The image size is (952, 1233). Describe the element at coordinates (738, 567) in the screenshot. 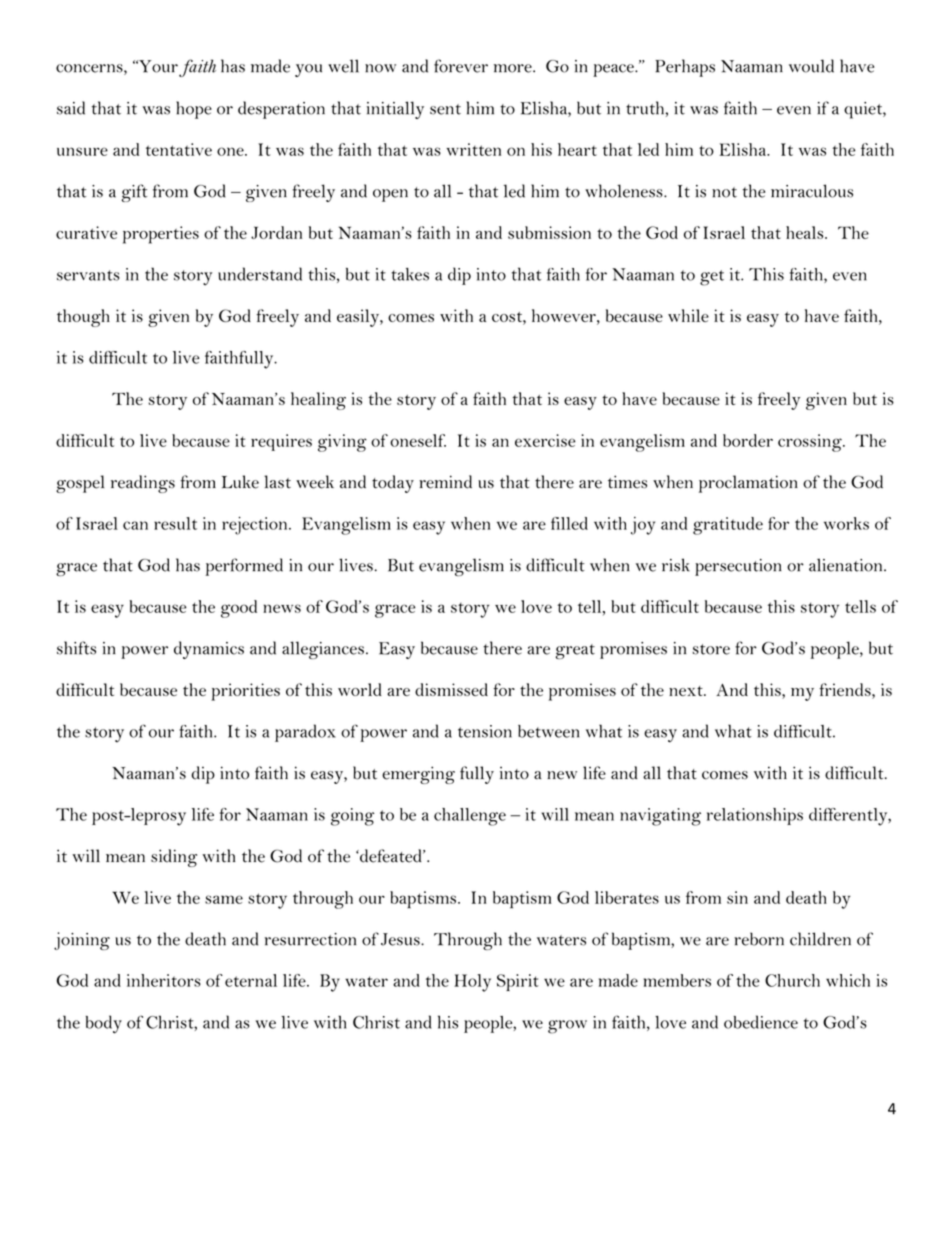

I see `persecution` at that location.
